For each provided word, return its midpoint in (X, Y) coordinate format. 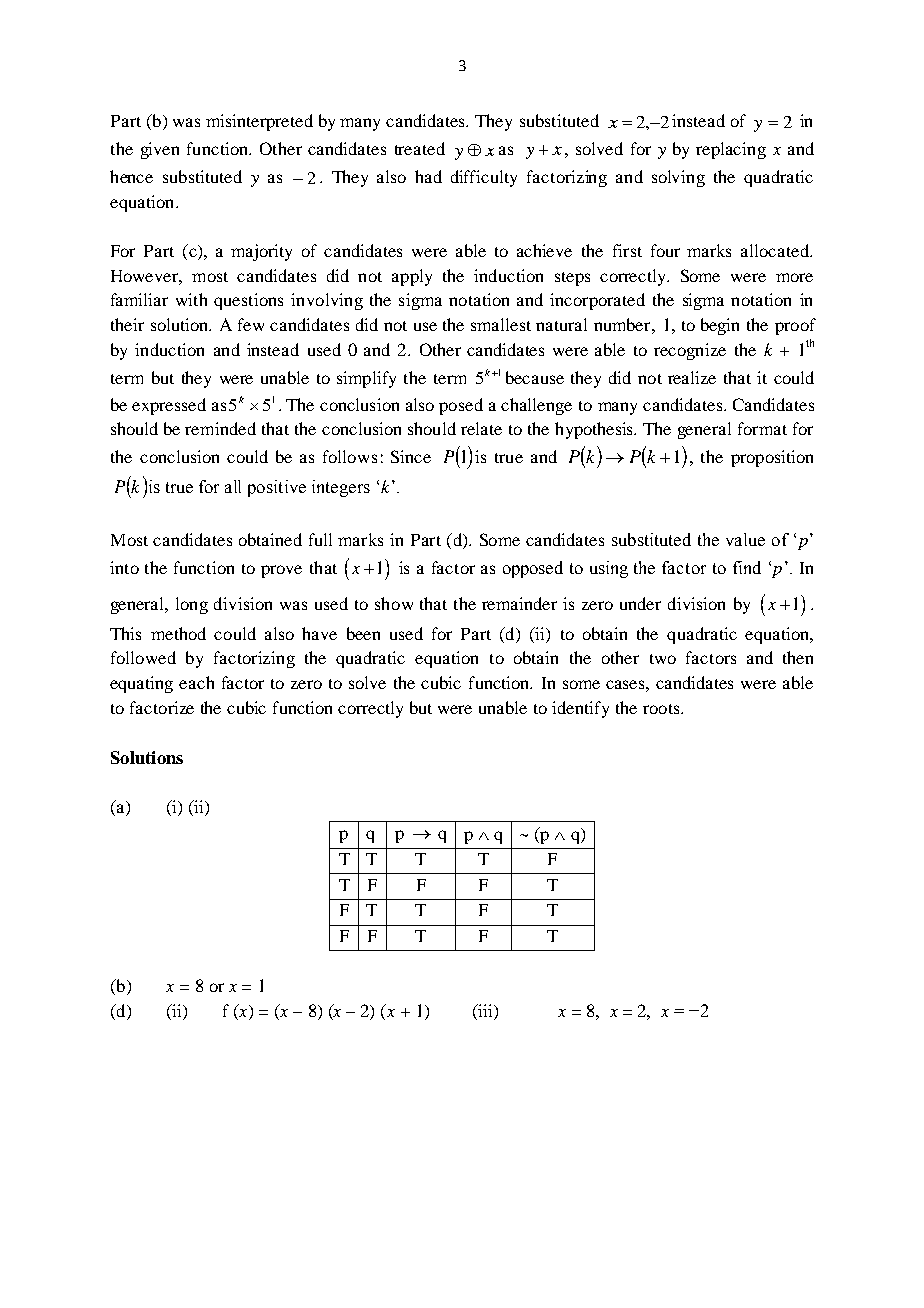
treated (420, 148)
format (762, 428)
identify (580, 709)
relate (481, 428)
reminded (220, 428)
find (747, 567)
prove (281, 571)
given (160, 150)
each (196, 682)
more (794, 277)
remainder (519, 603)
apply (412, 277)
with (191, 299)
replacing (731, 150)
